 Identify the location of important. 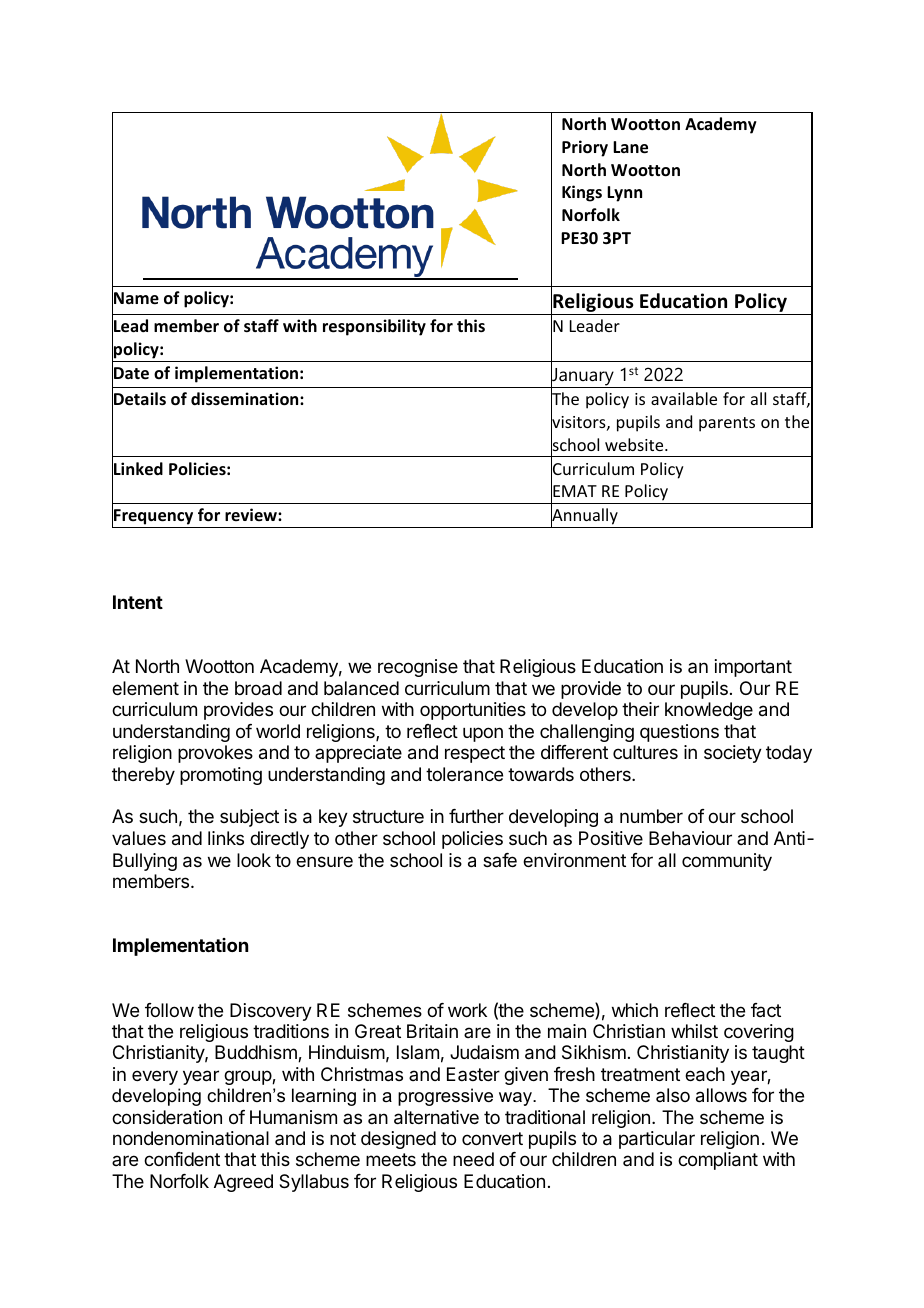
(753, 668).
